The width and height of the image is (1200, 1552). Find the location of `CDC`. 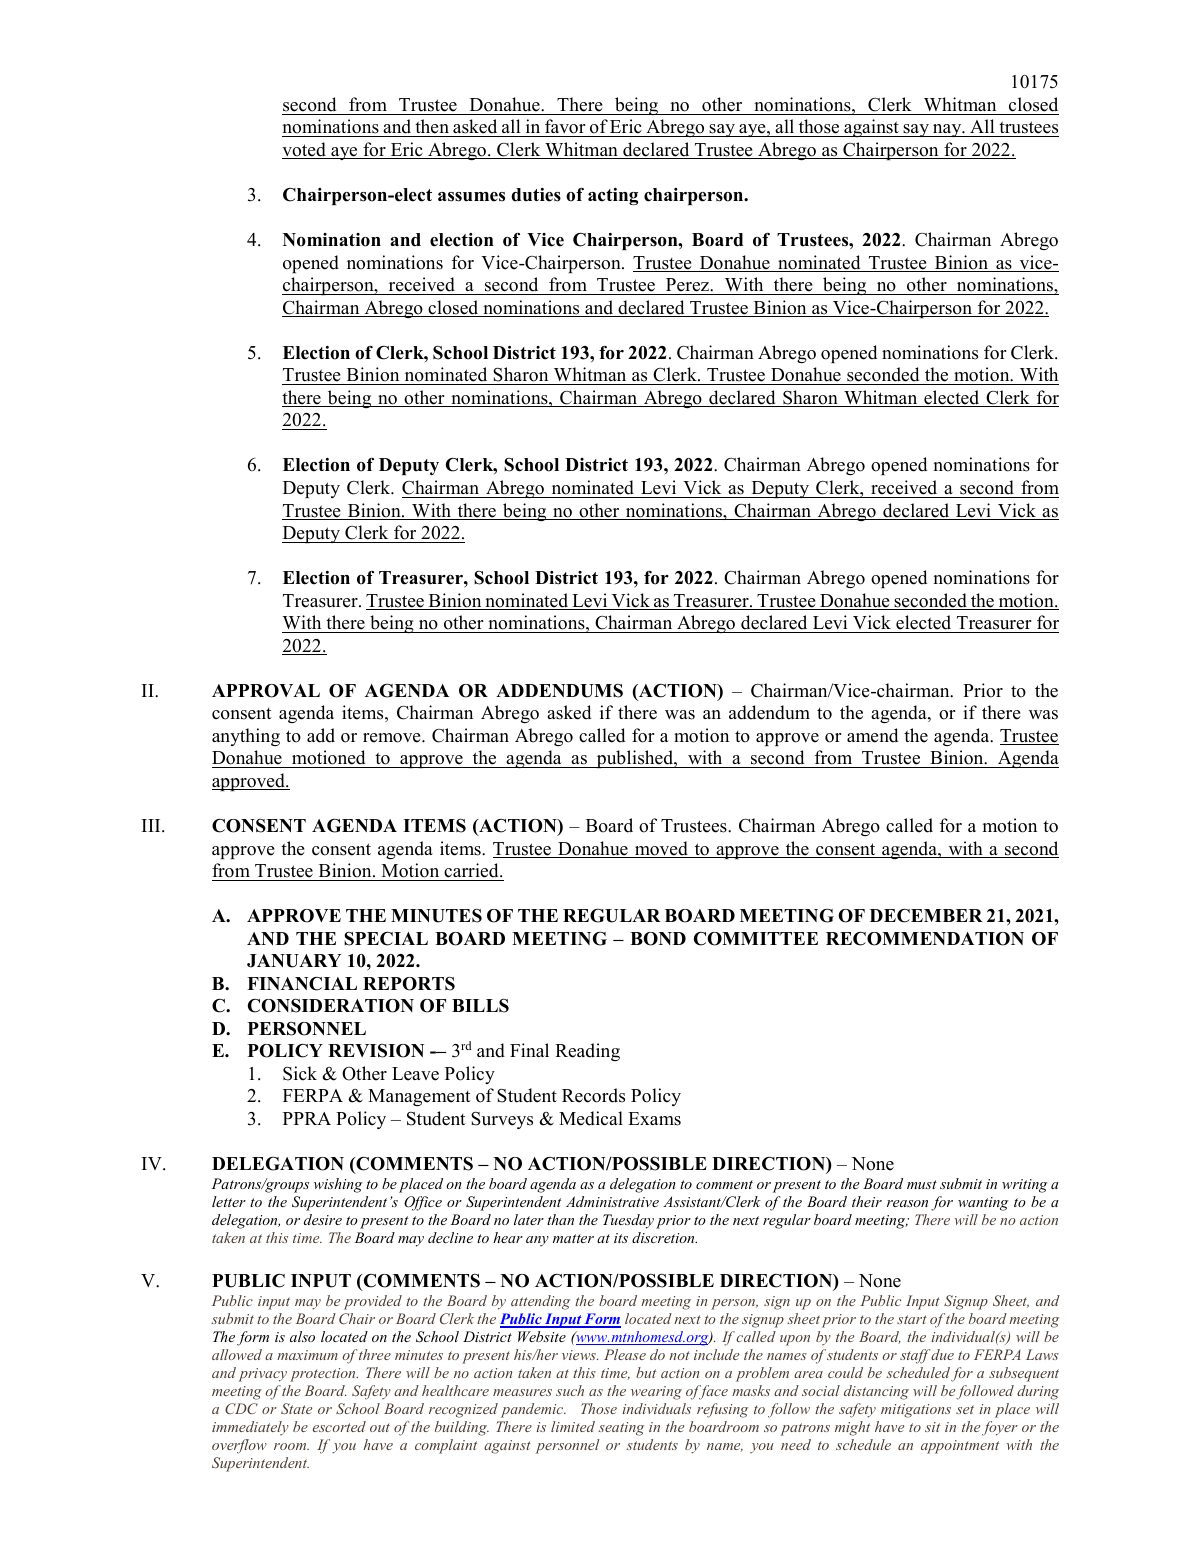

CDC is located at coordinates (241, 1408).
